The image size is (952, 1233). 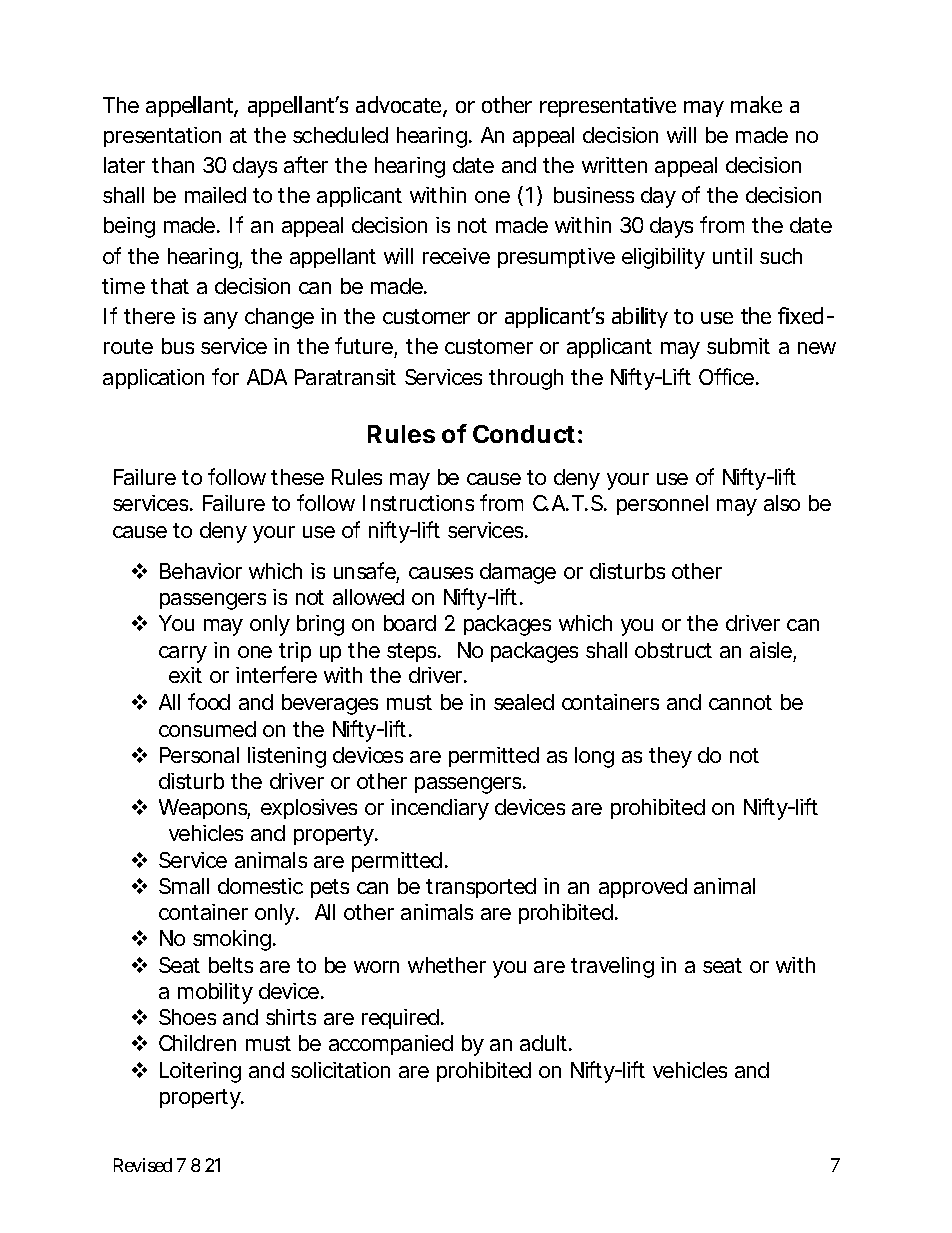 I want to click on incendiary, so click(x=440, y=809).
